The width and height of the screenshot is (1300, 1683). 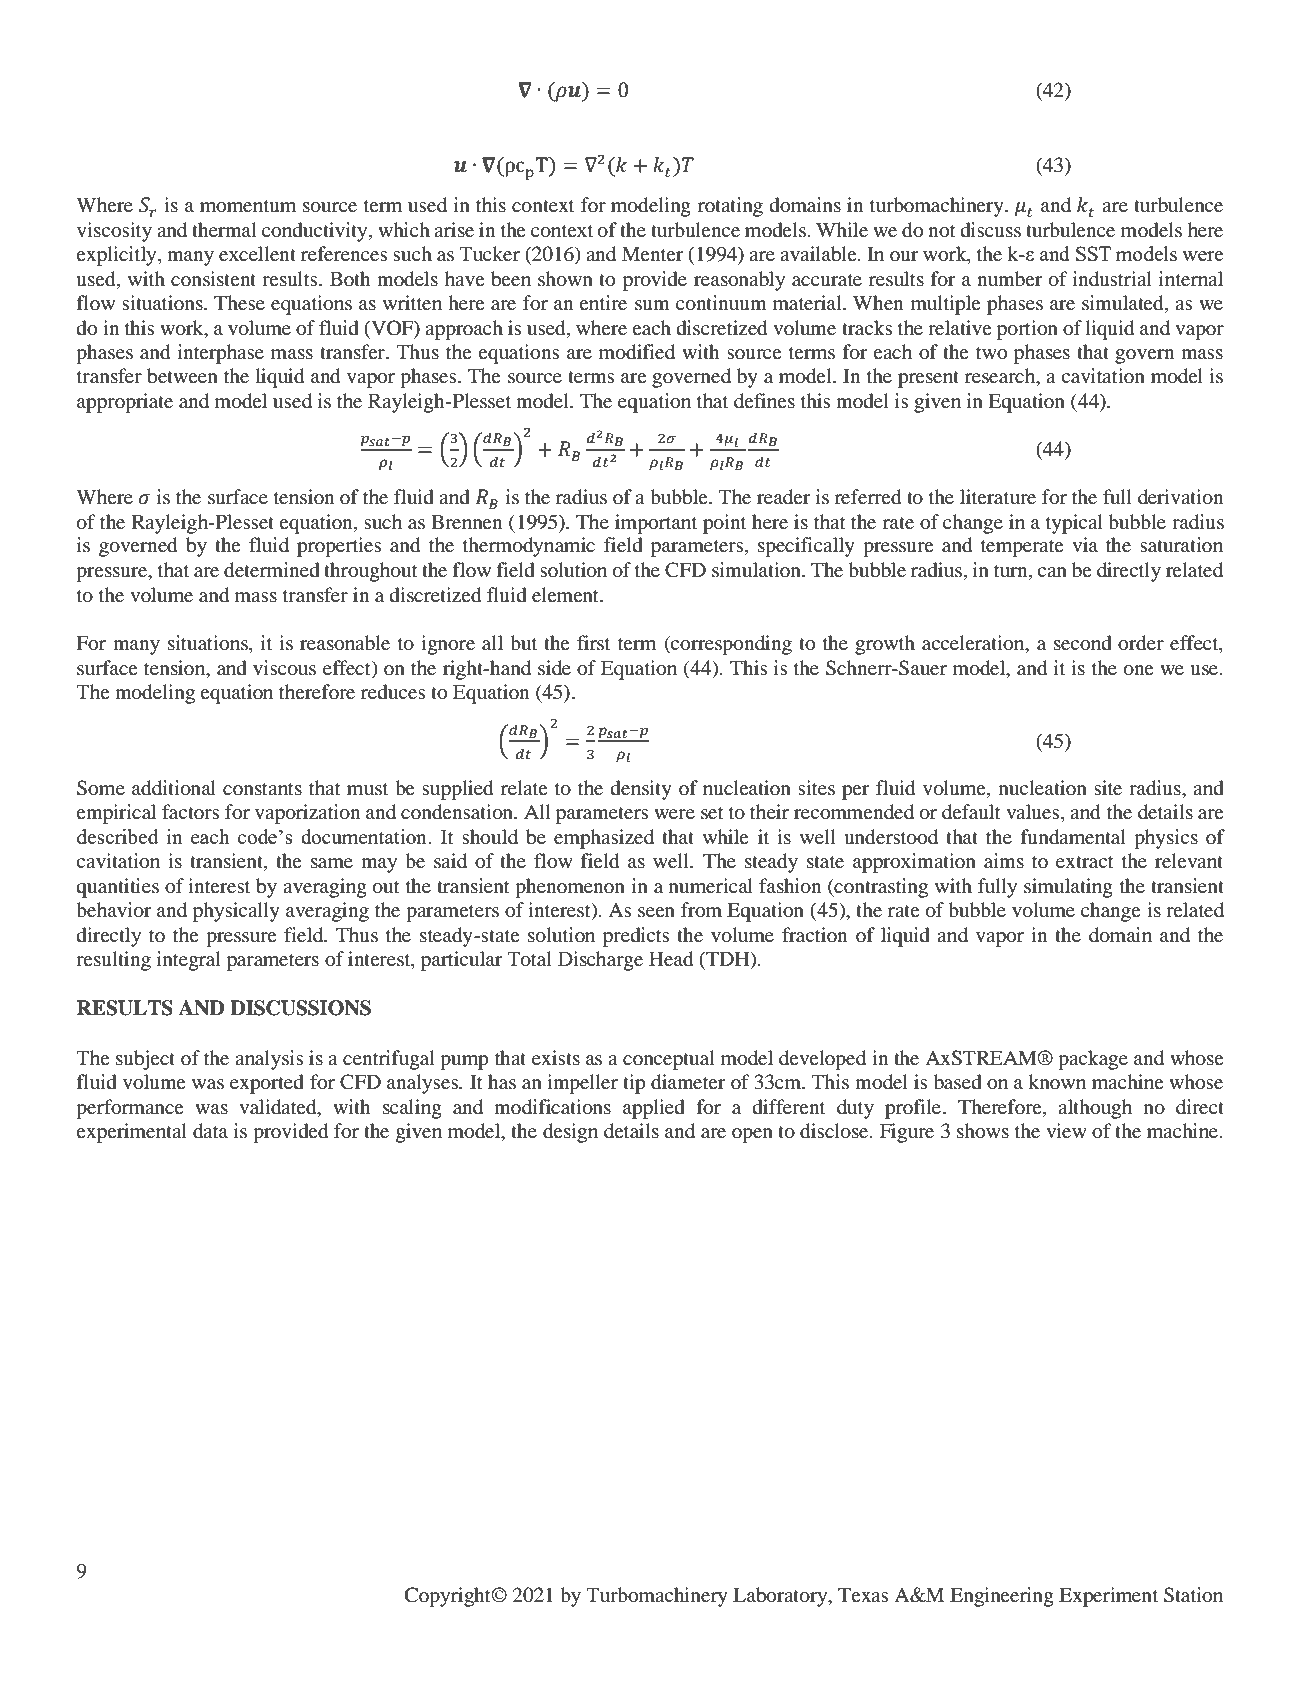 I want to click on Engineering, so click(x=1002, y=1597).
